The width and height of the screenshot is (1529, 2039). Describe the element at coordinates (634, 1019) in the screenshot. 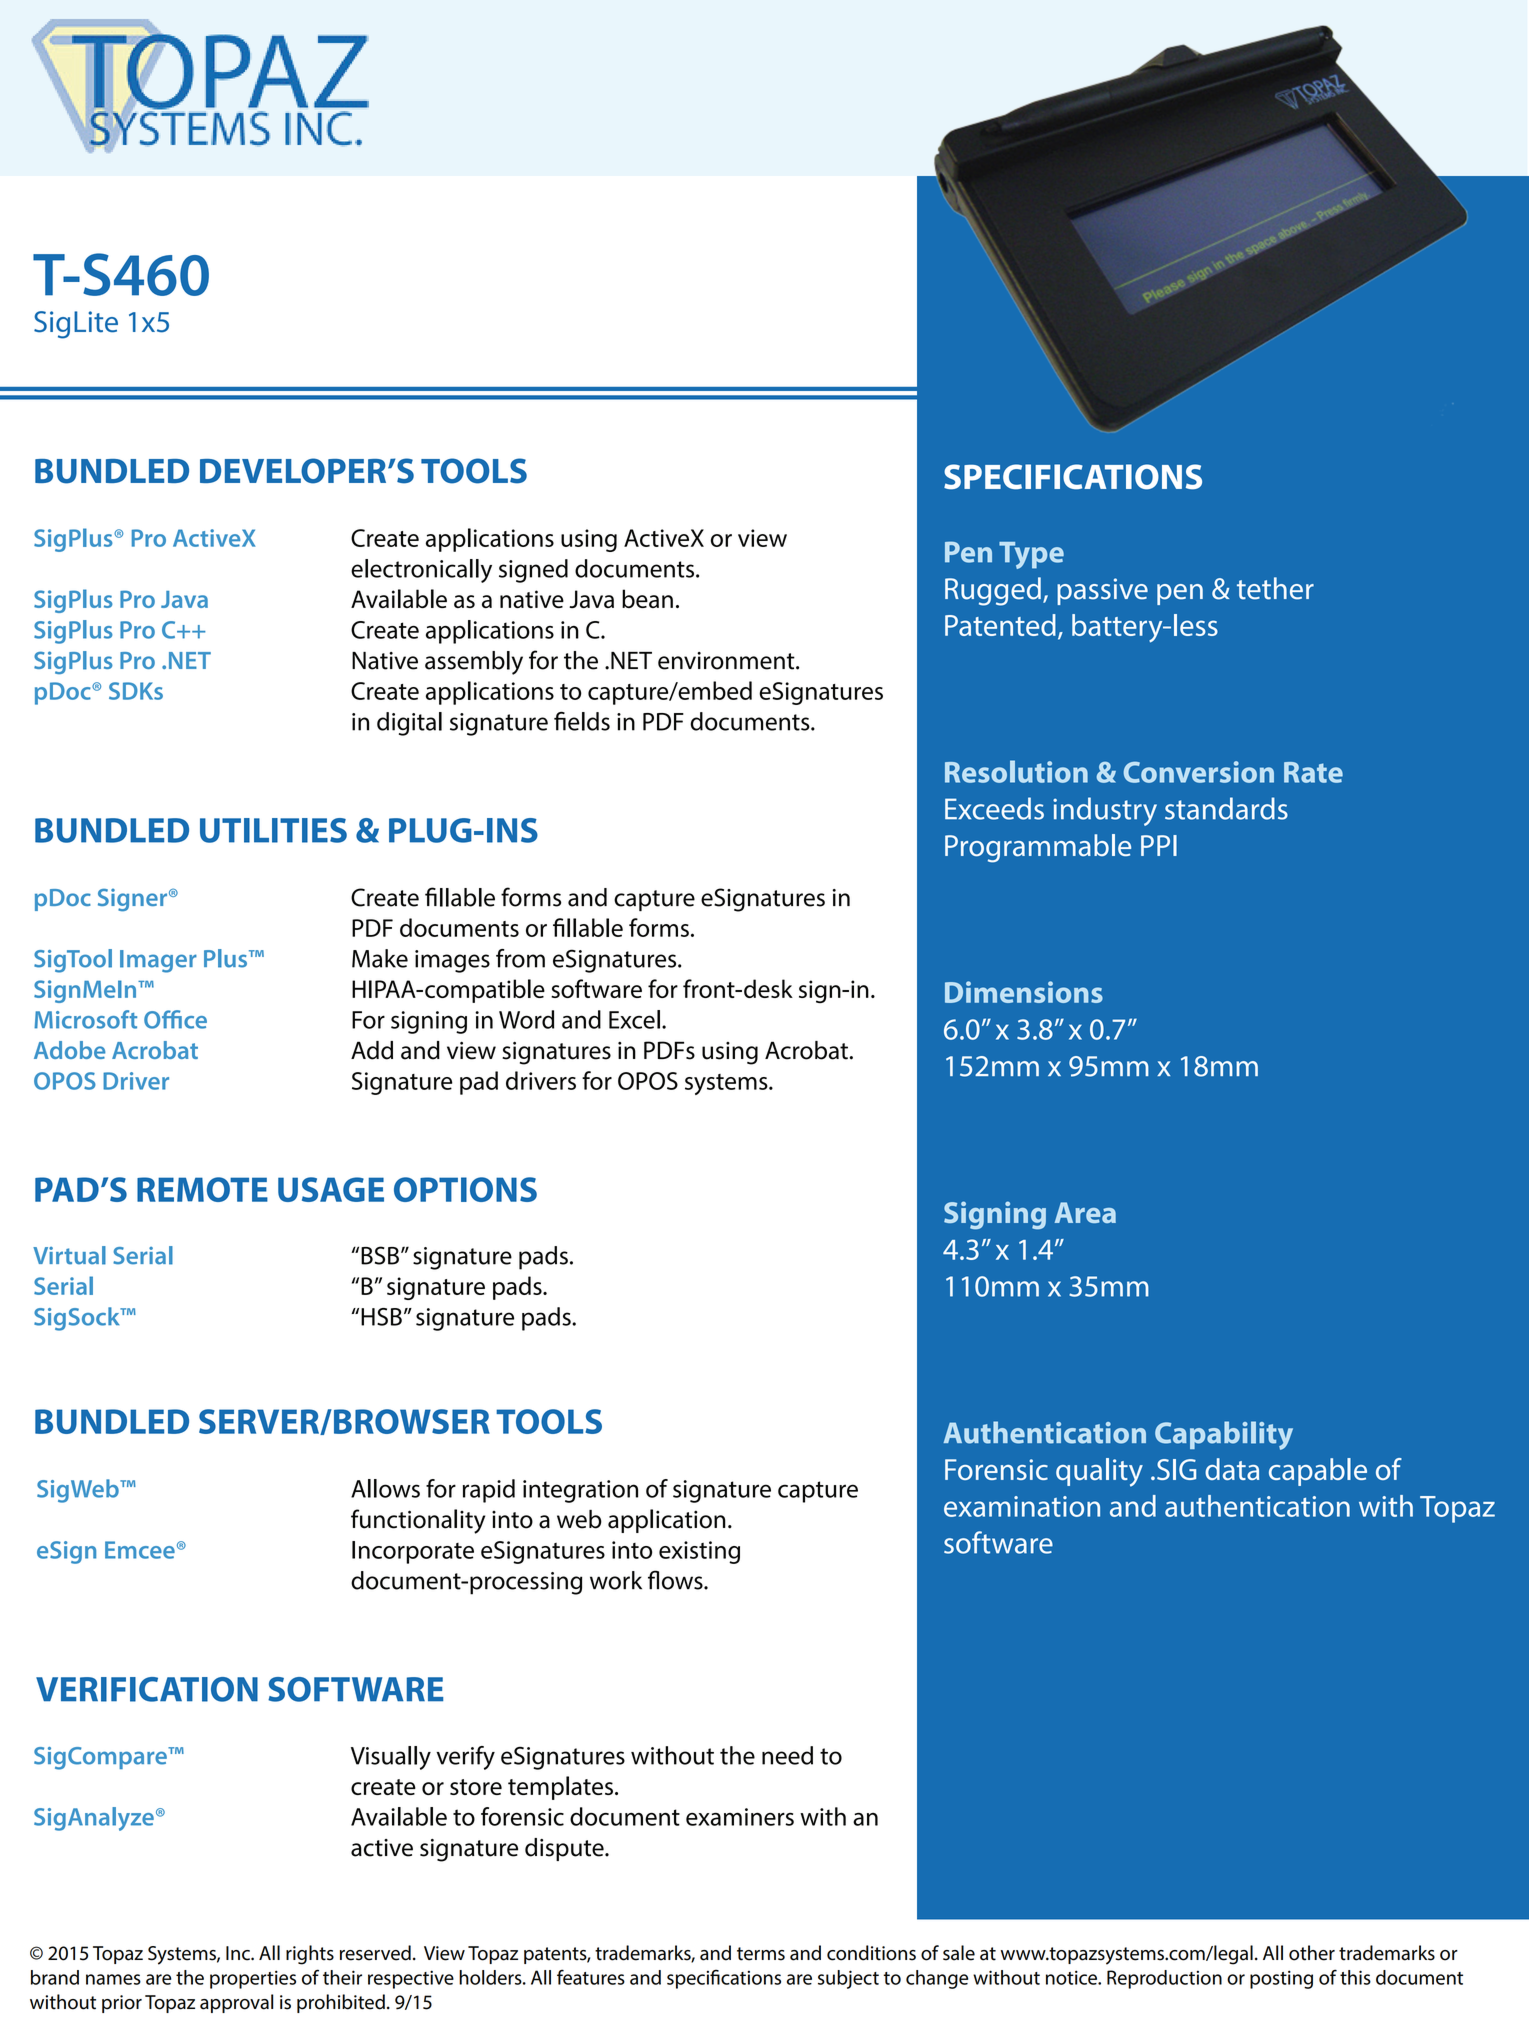

I see `Excel` at that location.
